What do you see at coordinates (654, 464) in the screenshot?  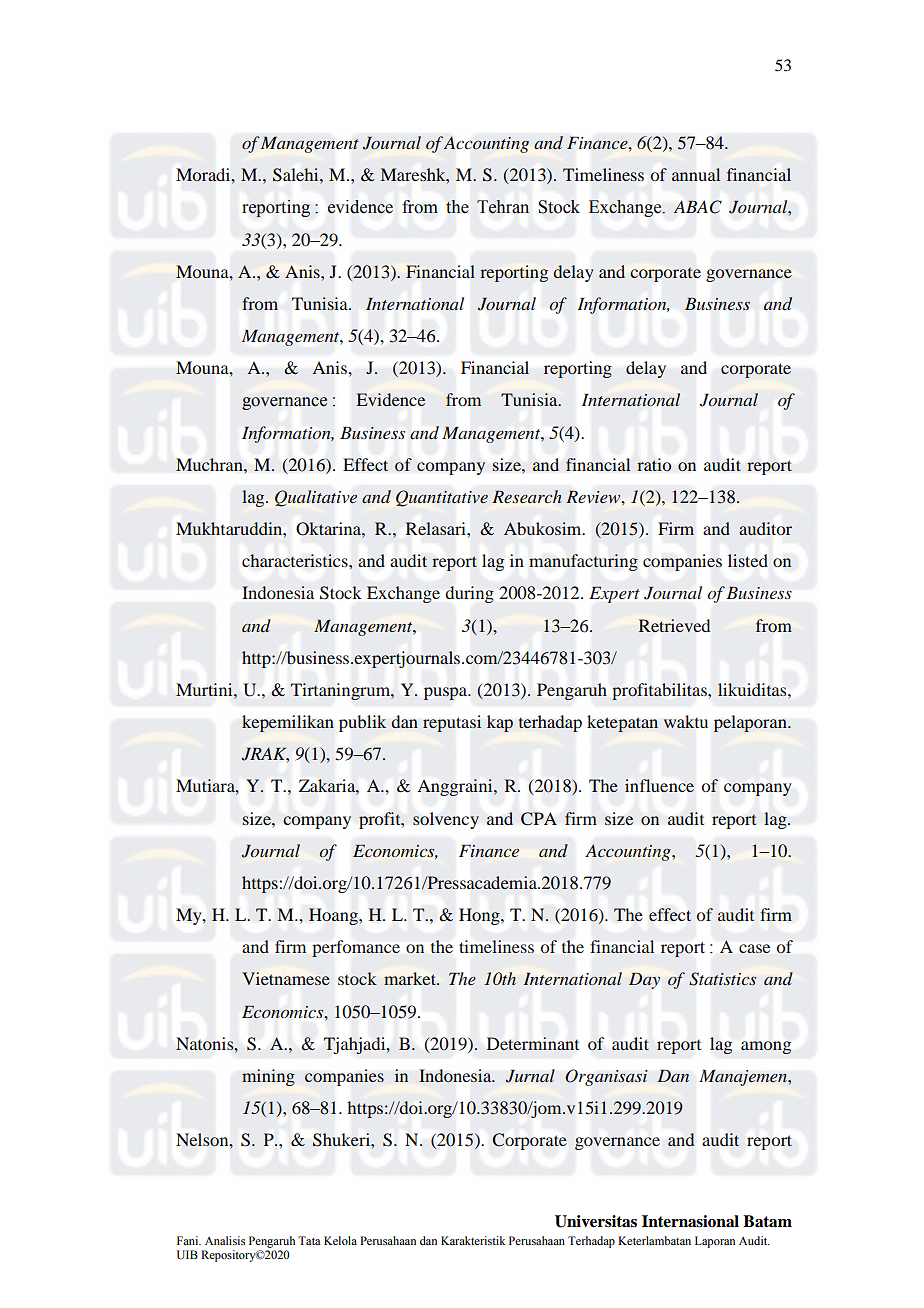 I see `ratio` at bounding box center [654, 464].
